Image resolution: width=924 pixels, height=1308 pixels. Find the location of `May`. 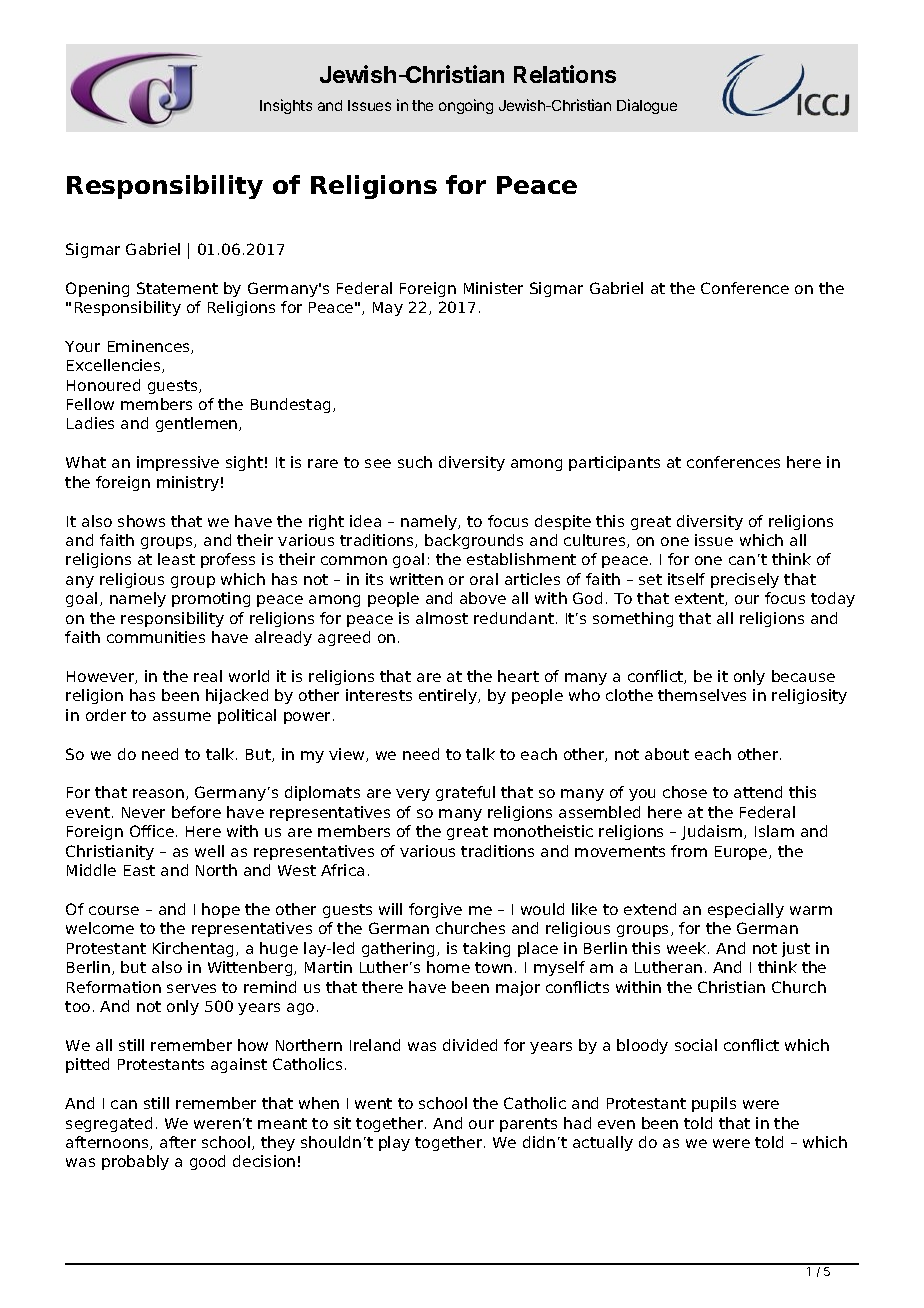

May is located at coordinates (388, 309).
